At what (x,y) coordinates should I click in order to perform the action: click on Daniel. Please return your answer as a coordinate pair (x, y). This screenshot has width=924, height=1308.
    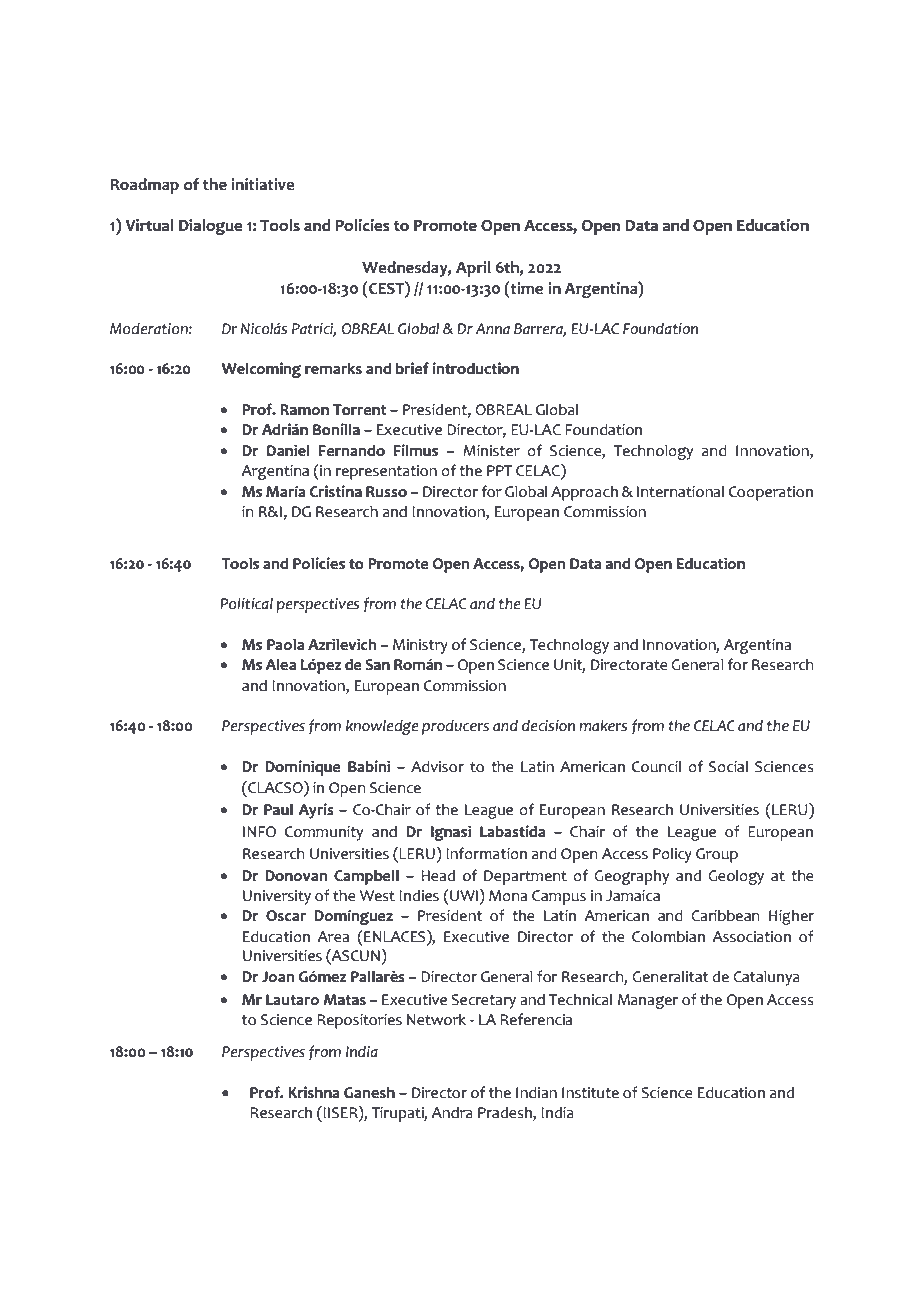
    Looking at the image, I should click on (288, 450).
